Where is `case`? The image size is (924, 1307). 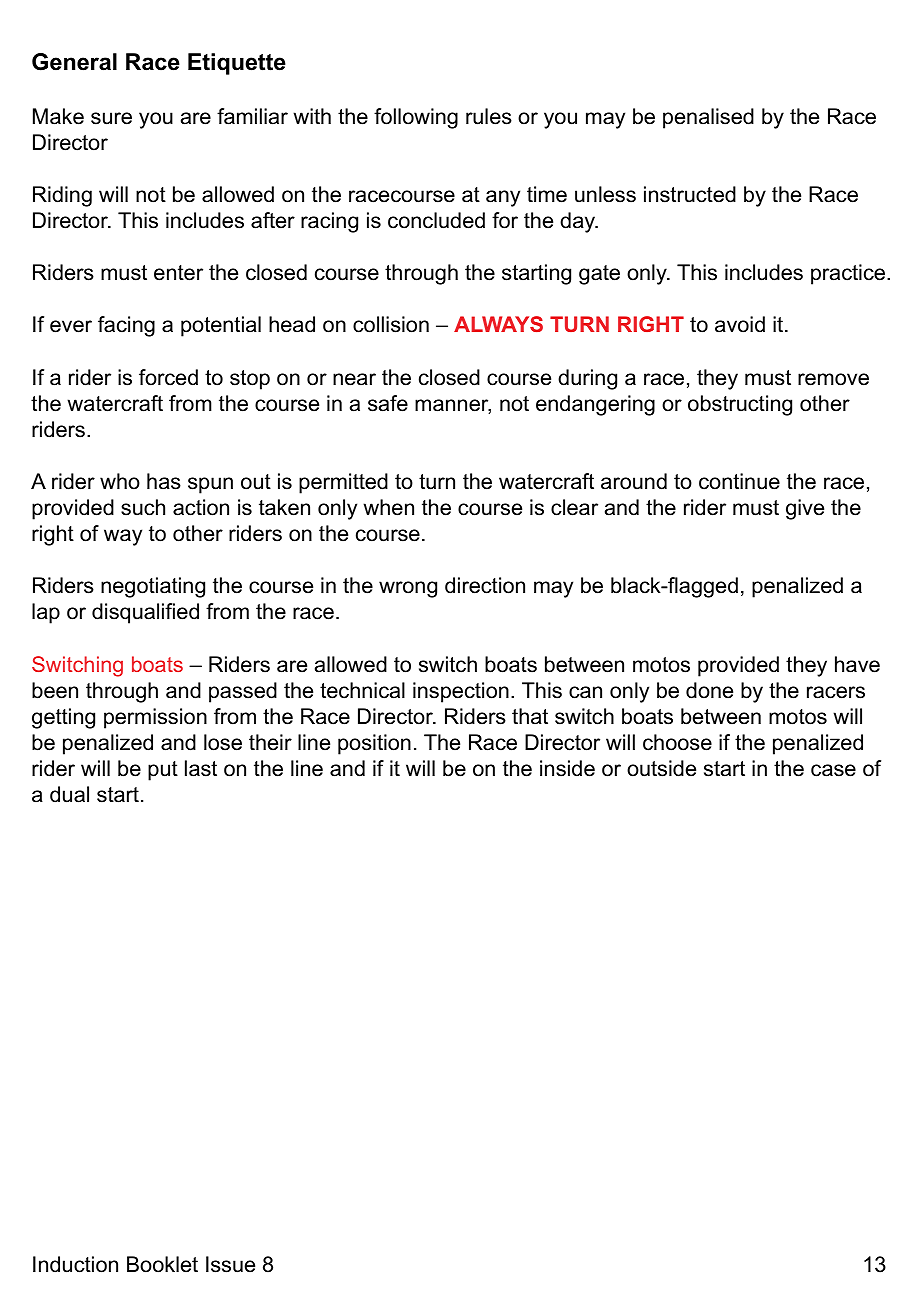
case is located at coordinates (833, 770).
